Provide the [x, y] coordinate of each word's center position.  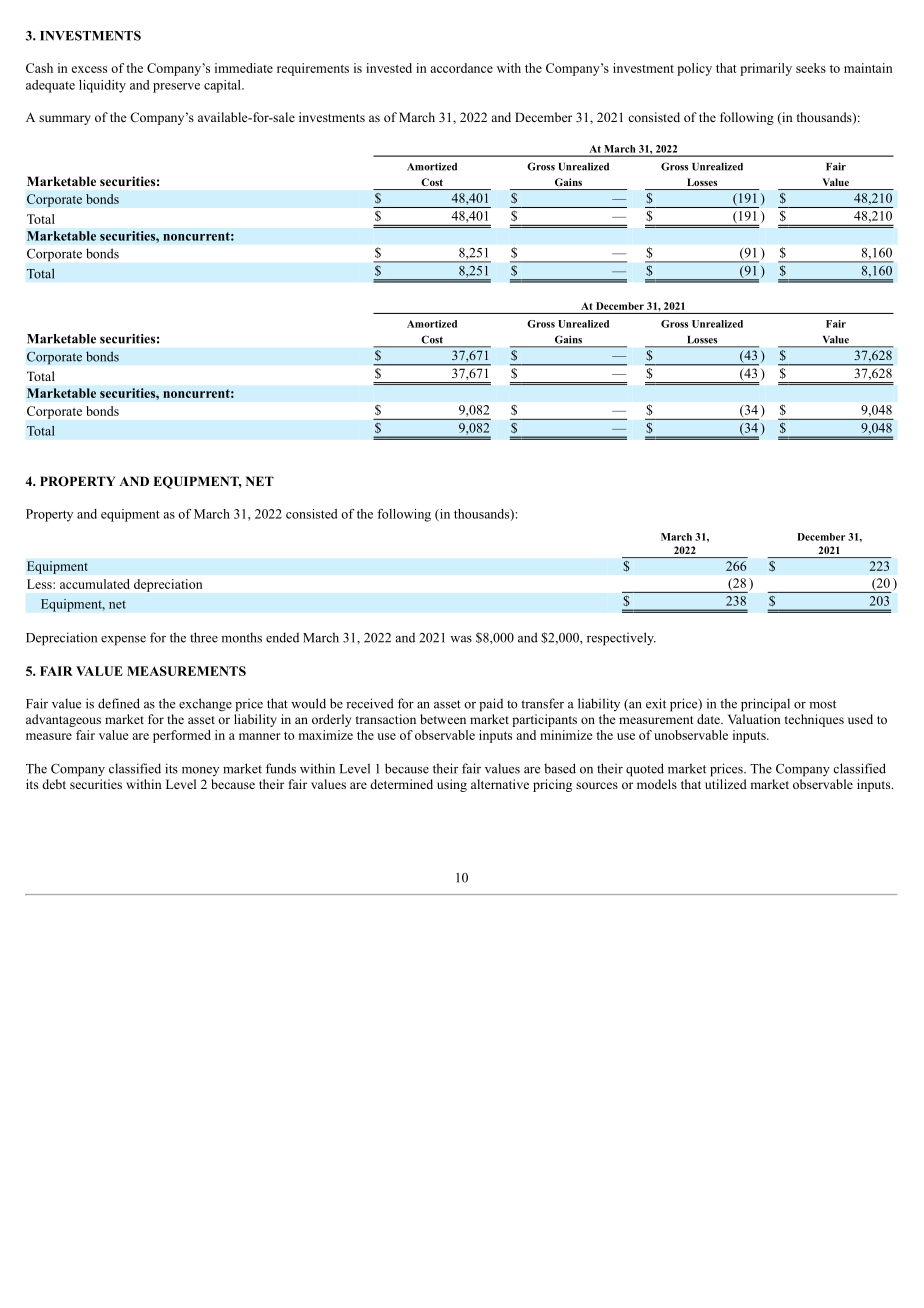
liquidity [102, 86]
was [461, 639]
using [452, 785]
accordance [461, 68]
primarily [766, 69]
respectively [621, 639]
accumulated [95, 584]
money [200, 771]
